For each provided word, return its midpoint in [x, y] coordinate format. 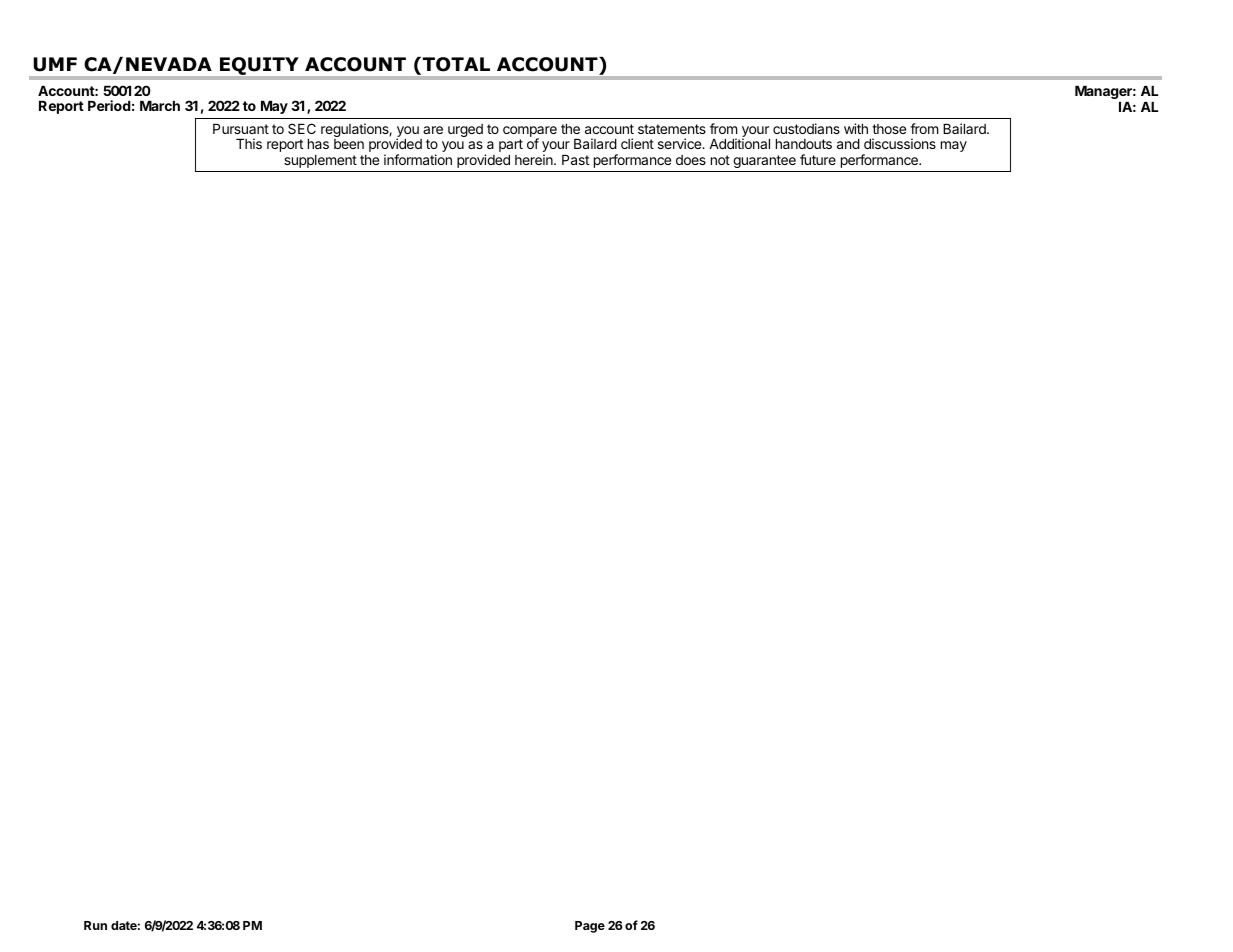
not [720, 160]
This [249, 143]
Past [575, 160]
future [818, 159]
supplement [320, 161]
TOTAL [456, 64]
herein [535, 159]
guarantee [764, 161]
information [418, 159]
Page [590, 927]
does [691, 160]
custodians [806, 128]
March [160, 106]
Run [95, 925]
